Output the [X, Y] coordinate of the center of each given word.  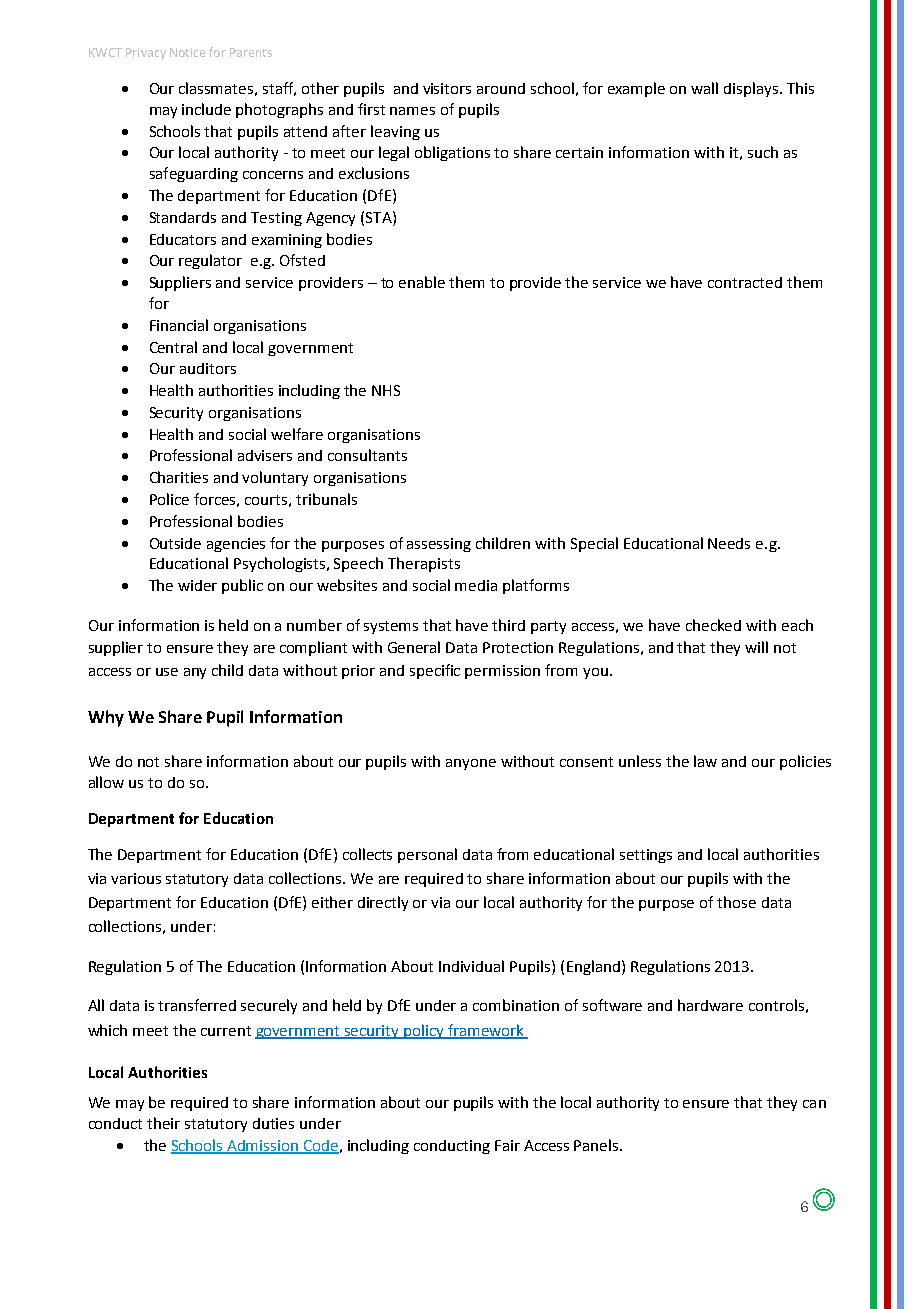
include [206, 109]
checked [713, 625]
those [736, 902]
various [136, 878]
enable [422, 282]
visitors [447, 88]
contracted [745, 282]
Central [173, 347]
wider [197, 585]
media [476, 585]
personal [427, 855]
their [163, 1123]
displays [752, 89]
